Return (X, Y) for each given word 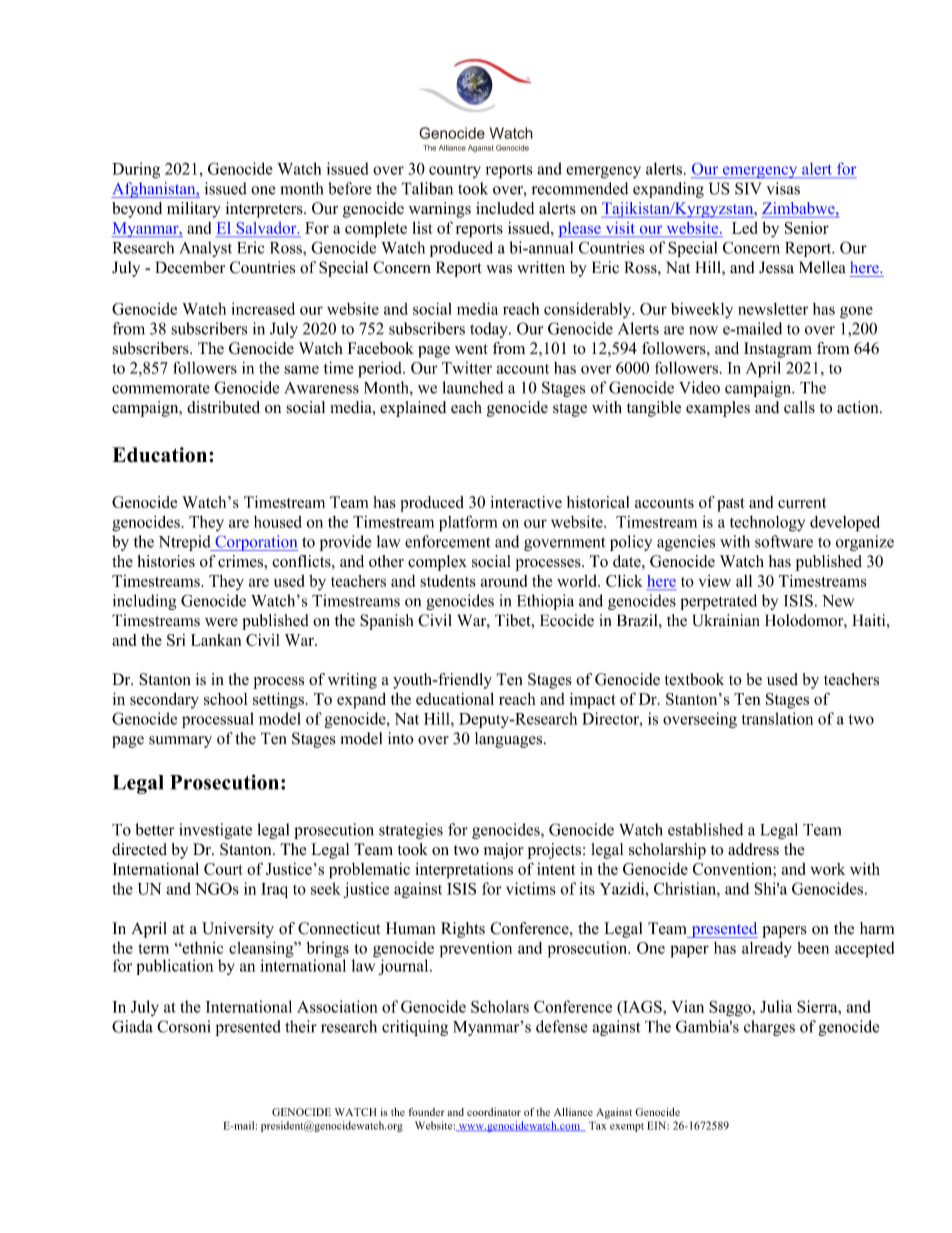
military (194, 210)
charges (769, 1028)
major (504, 851)
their (301, 1026)
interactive (526, 502)
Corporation (255, 543)
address (753, 849)
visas (783, 188)
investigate (215, 831)
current (802, 503)
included (505, 208)
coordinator (494, 1112)
